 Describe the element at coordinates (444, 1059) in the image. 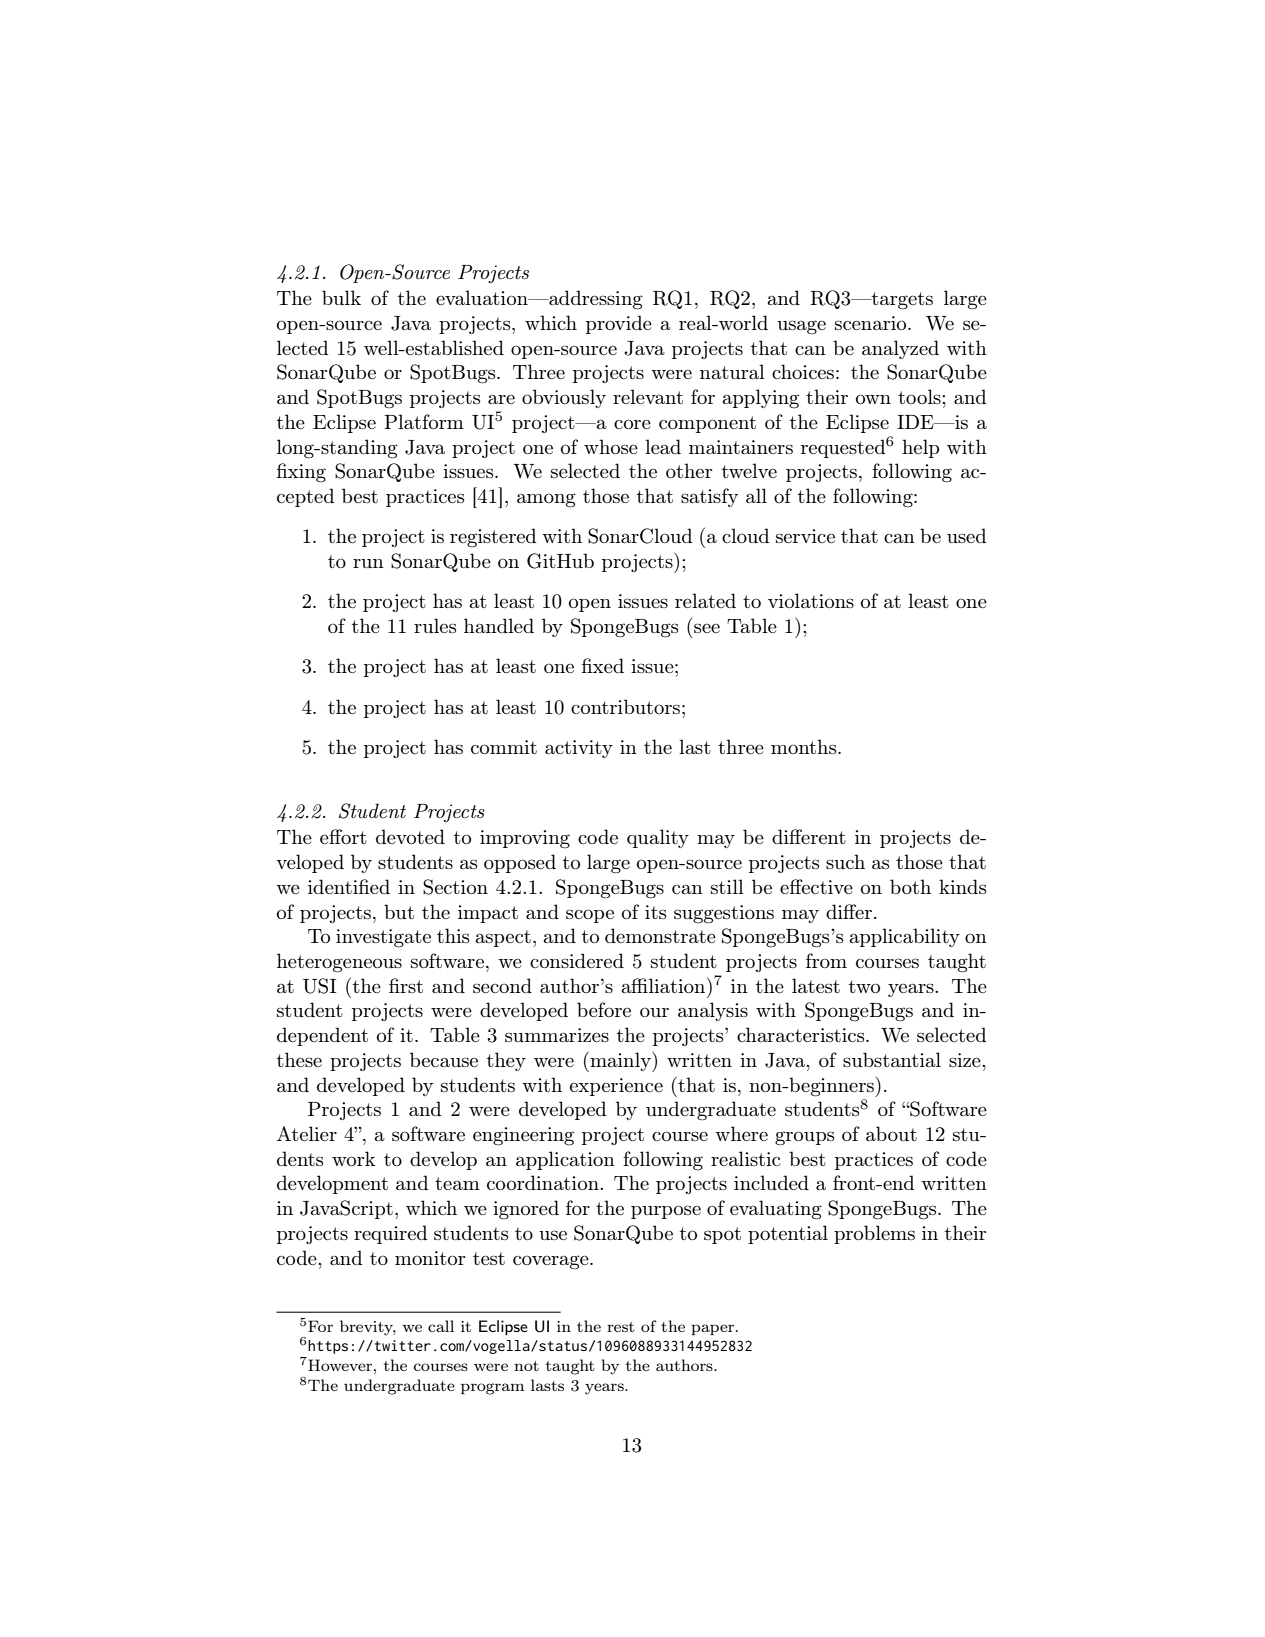

I see `because` at that location.
